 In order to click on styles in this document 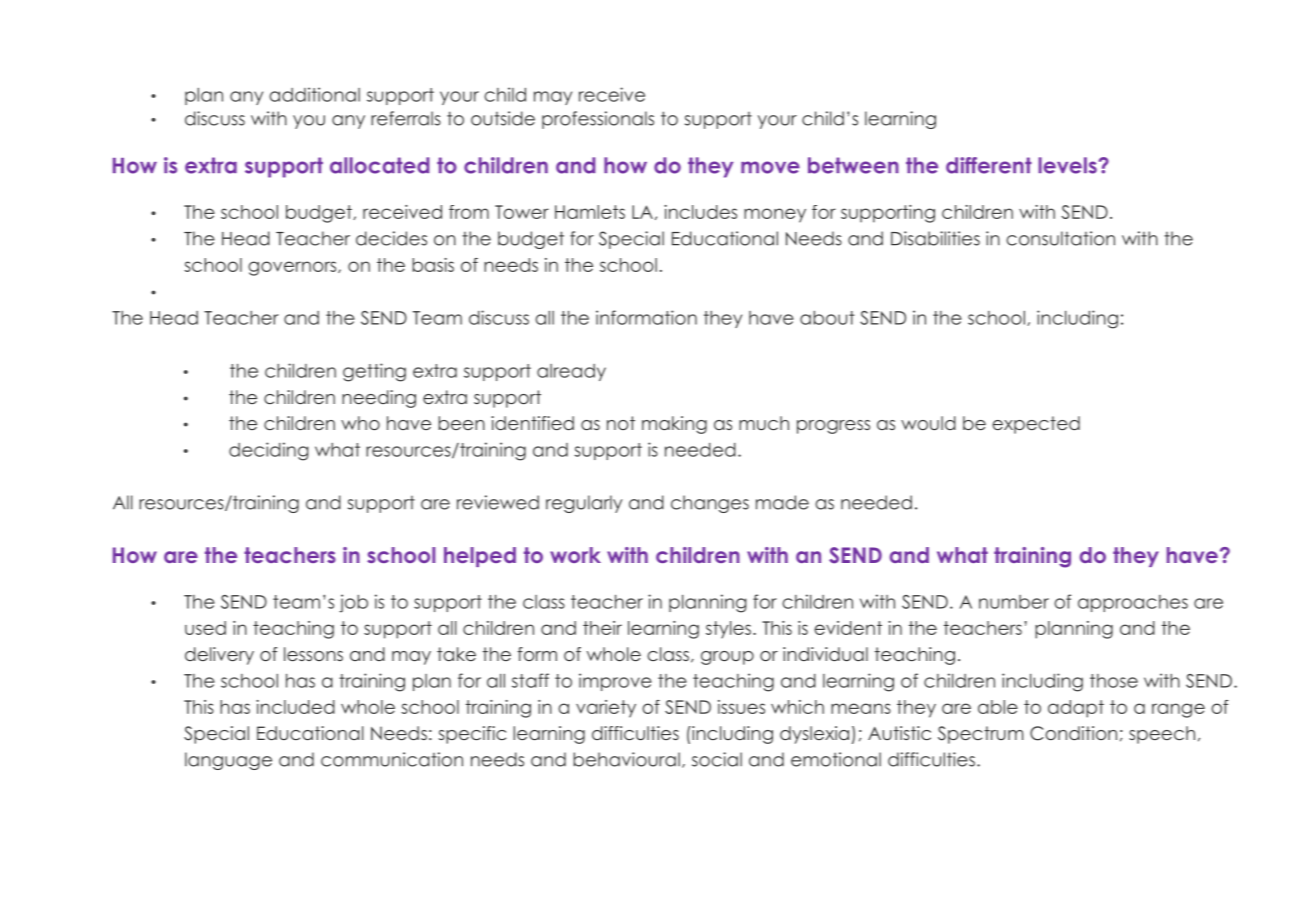, I will do `click(728, 630)`.
